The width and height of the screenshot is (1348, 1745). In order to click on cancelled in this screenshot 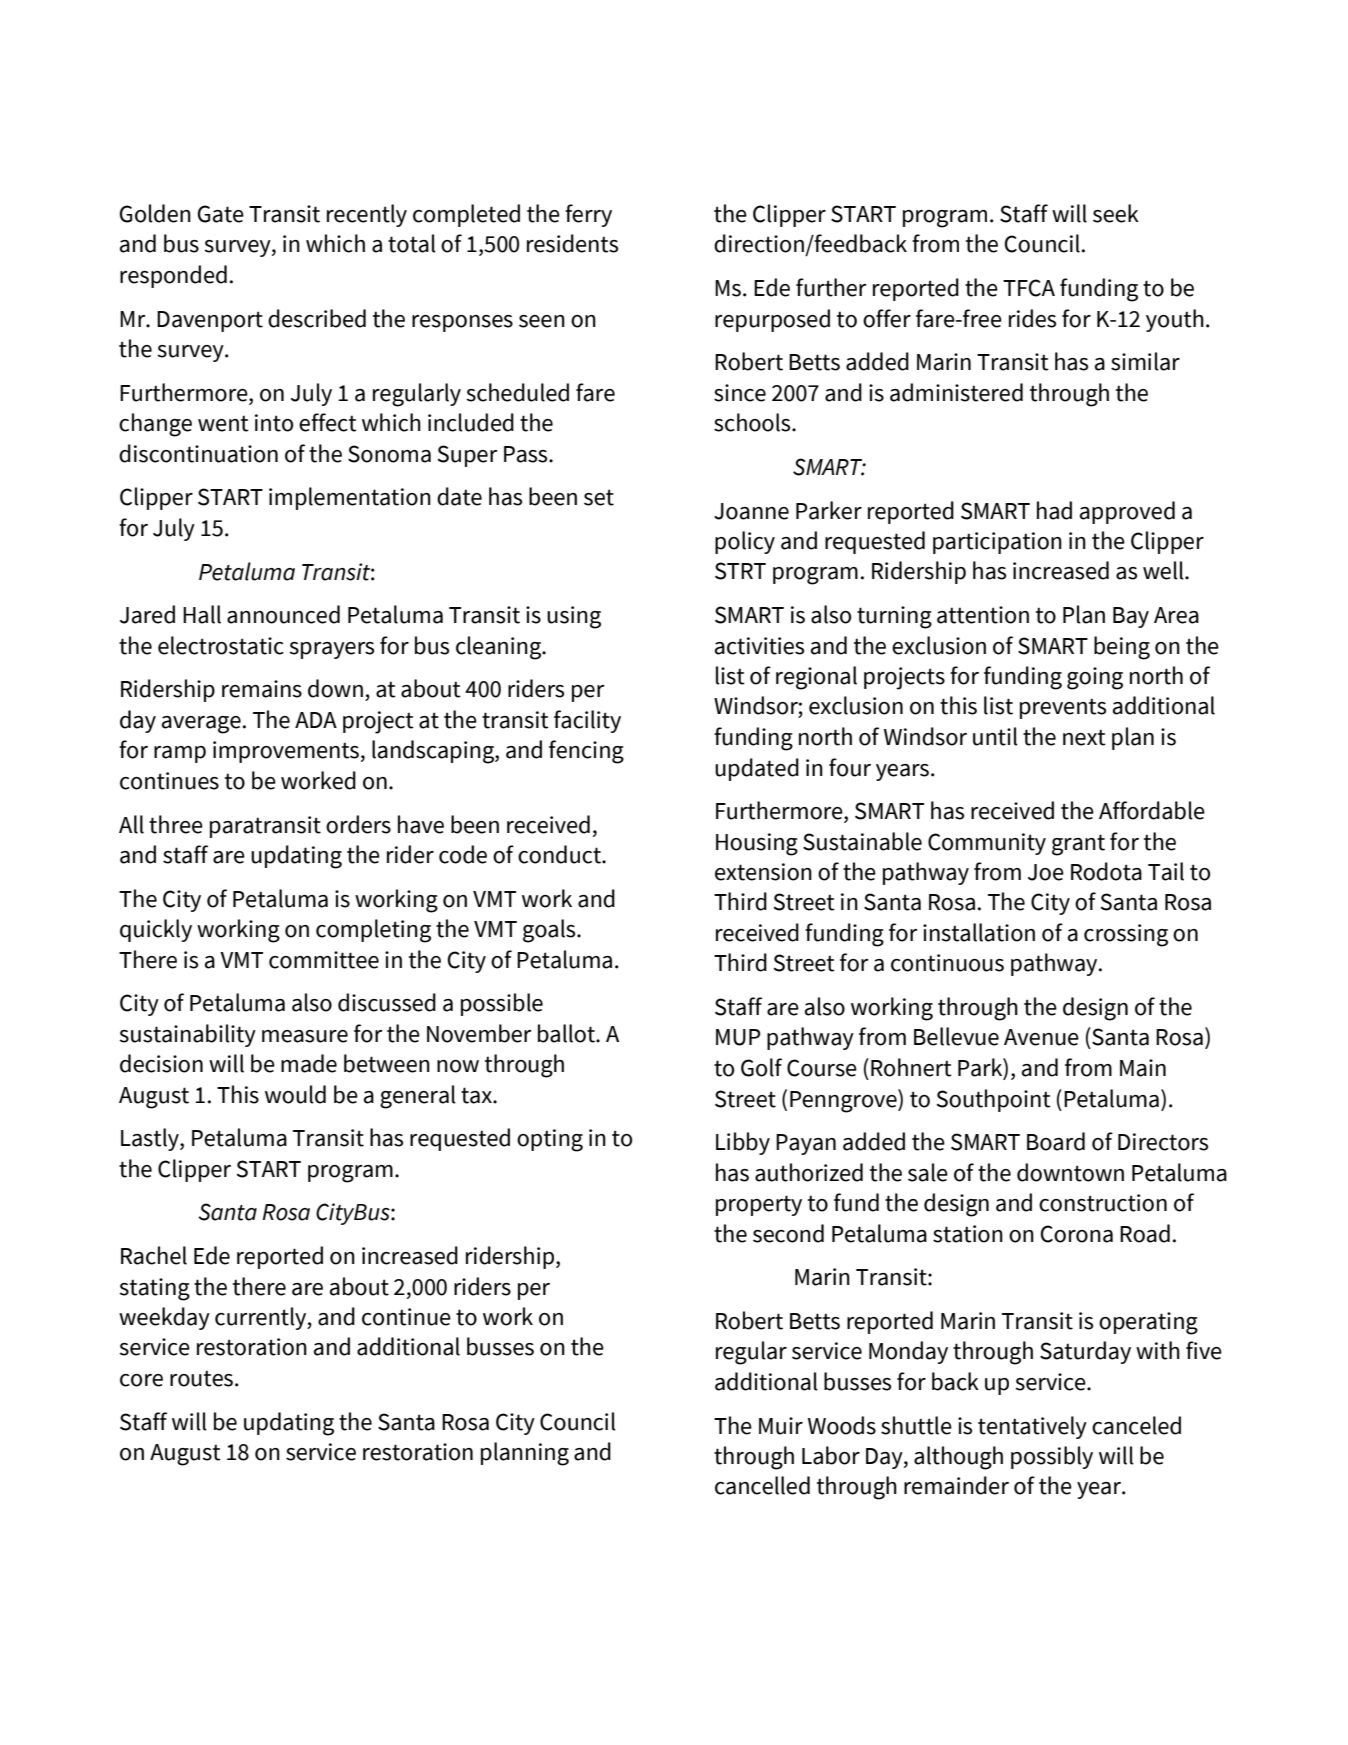, I will do `click(762, 1485)`.
